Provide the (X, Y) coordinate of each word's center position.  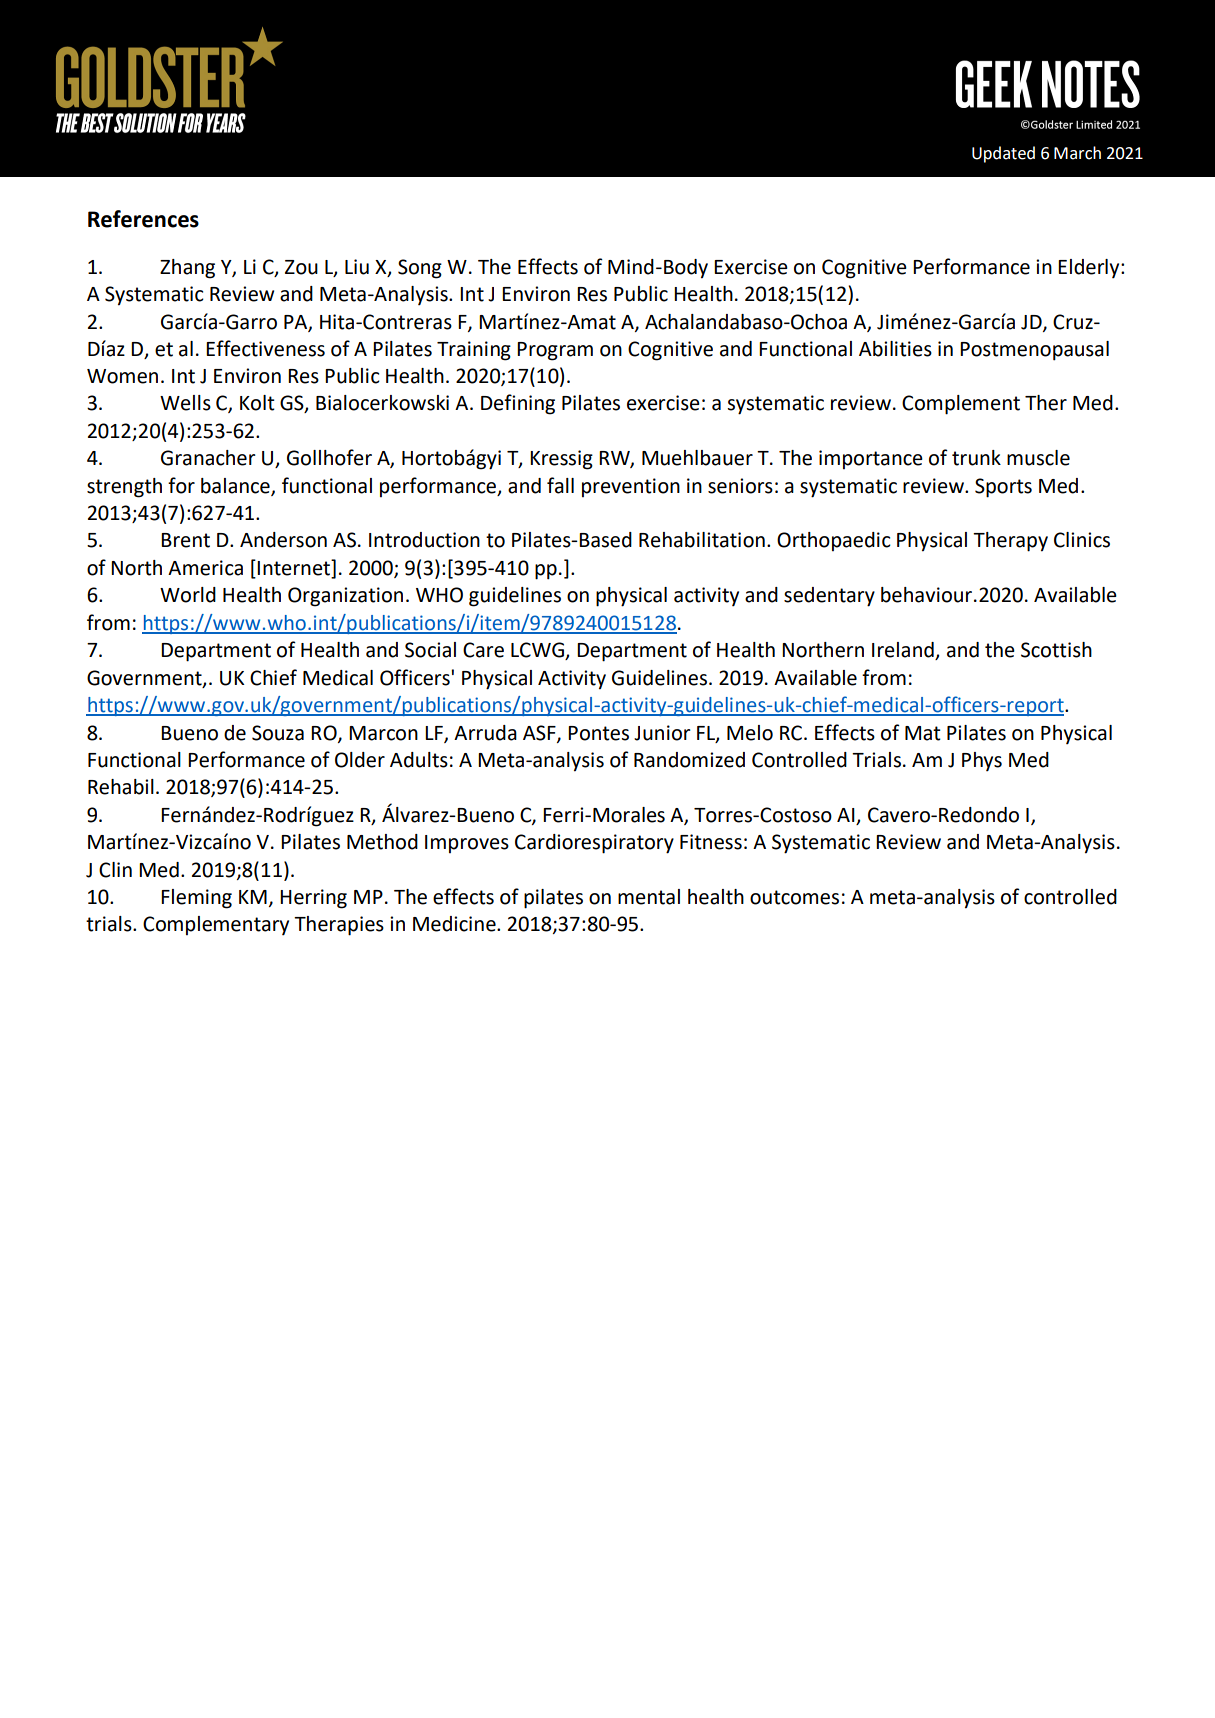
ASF (540, 733)
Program (555, 351)
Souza (278, 733)
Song (420, 269)
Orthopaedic (834, 541)
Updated (1003, 154)
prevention (631, 487)
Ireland (904, 651)
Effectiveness (265, 348)
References (143, 219)
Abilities (895, 349)
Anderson (283, 540)
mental (649, 897)
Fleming (196, 899)
